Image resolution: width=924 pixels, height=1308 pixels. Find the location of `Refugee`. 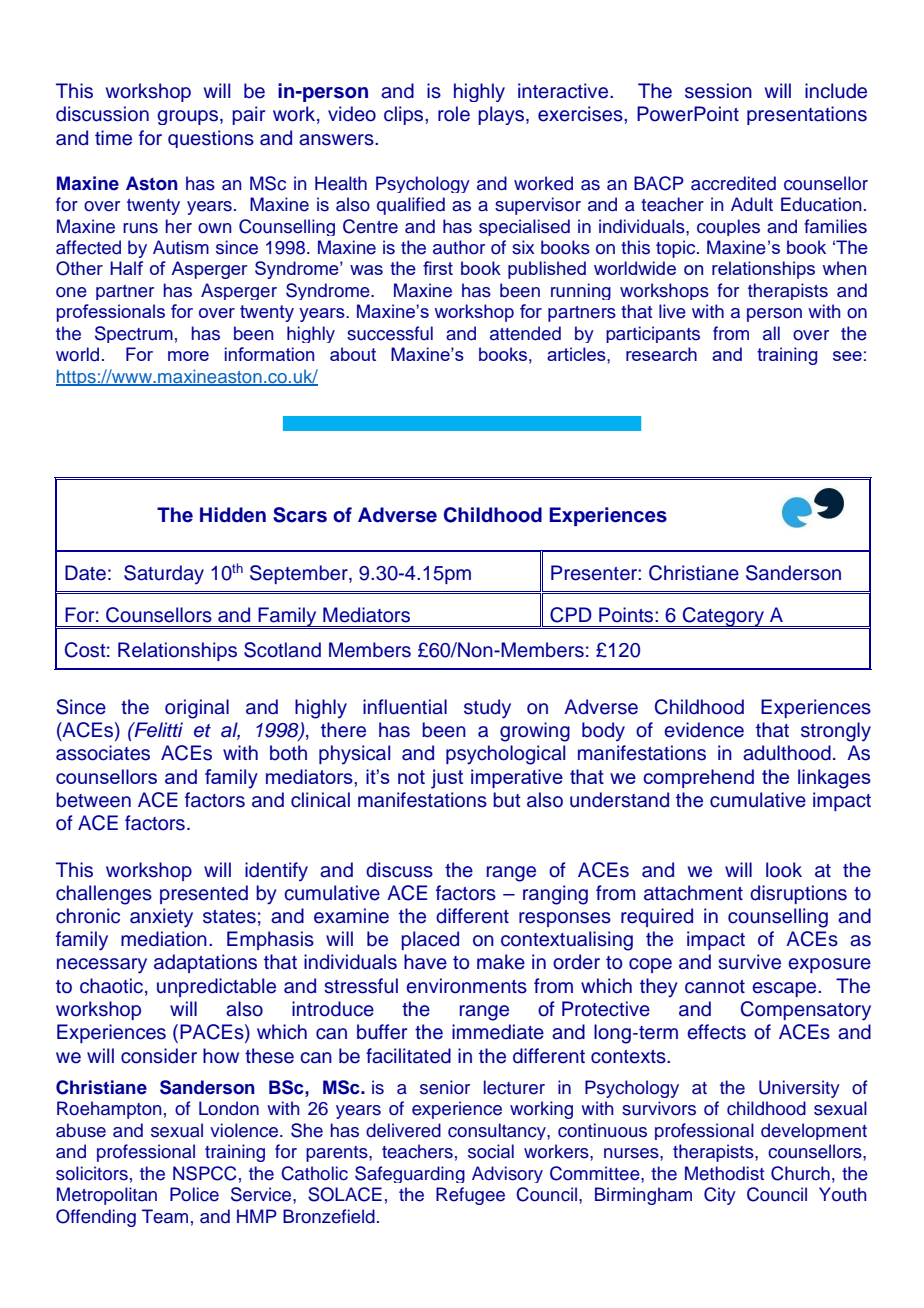

Refugee is located at coordinates (470, 1196).
